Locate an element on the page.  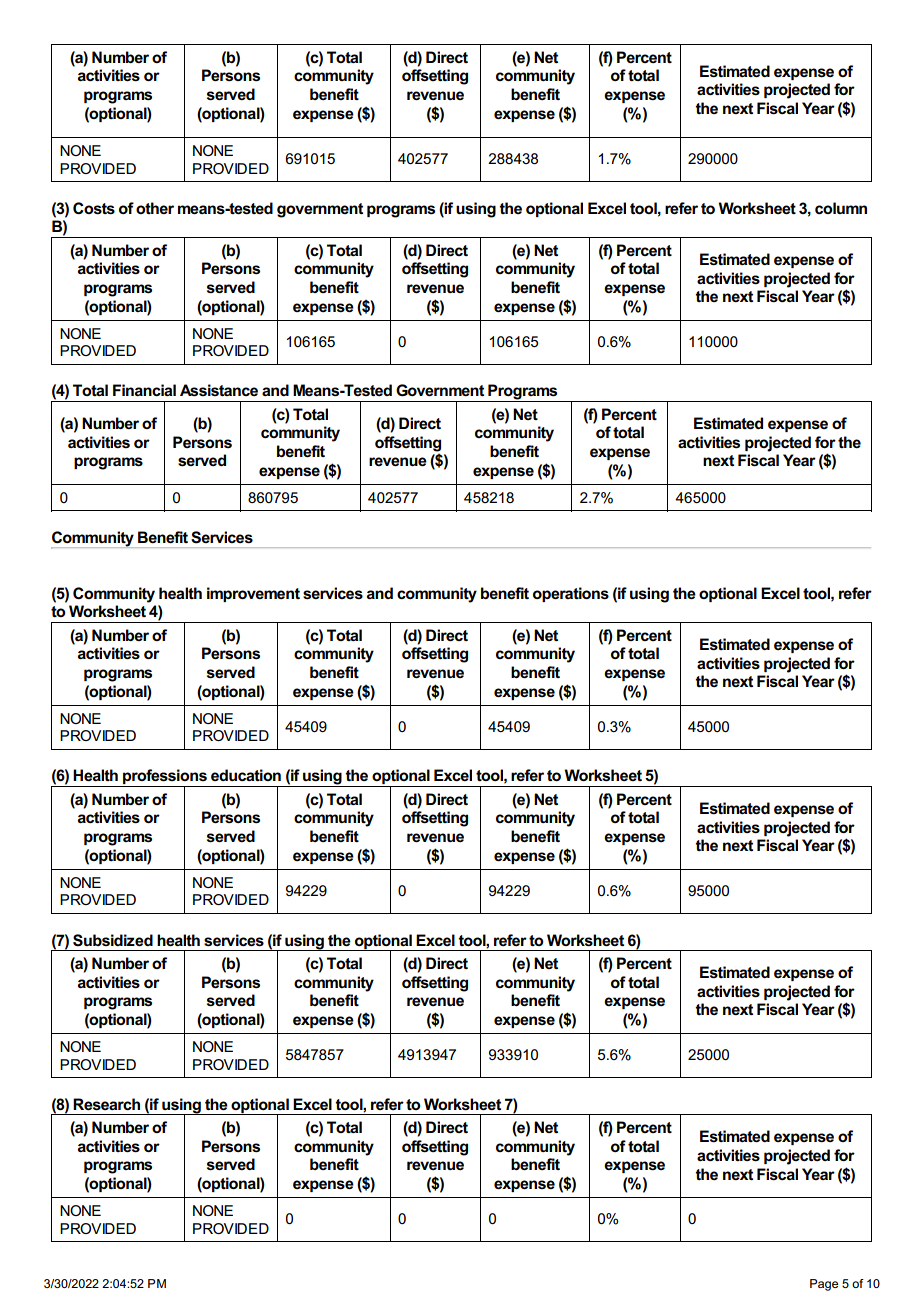
column is located at coordinates (841, 208).
